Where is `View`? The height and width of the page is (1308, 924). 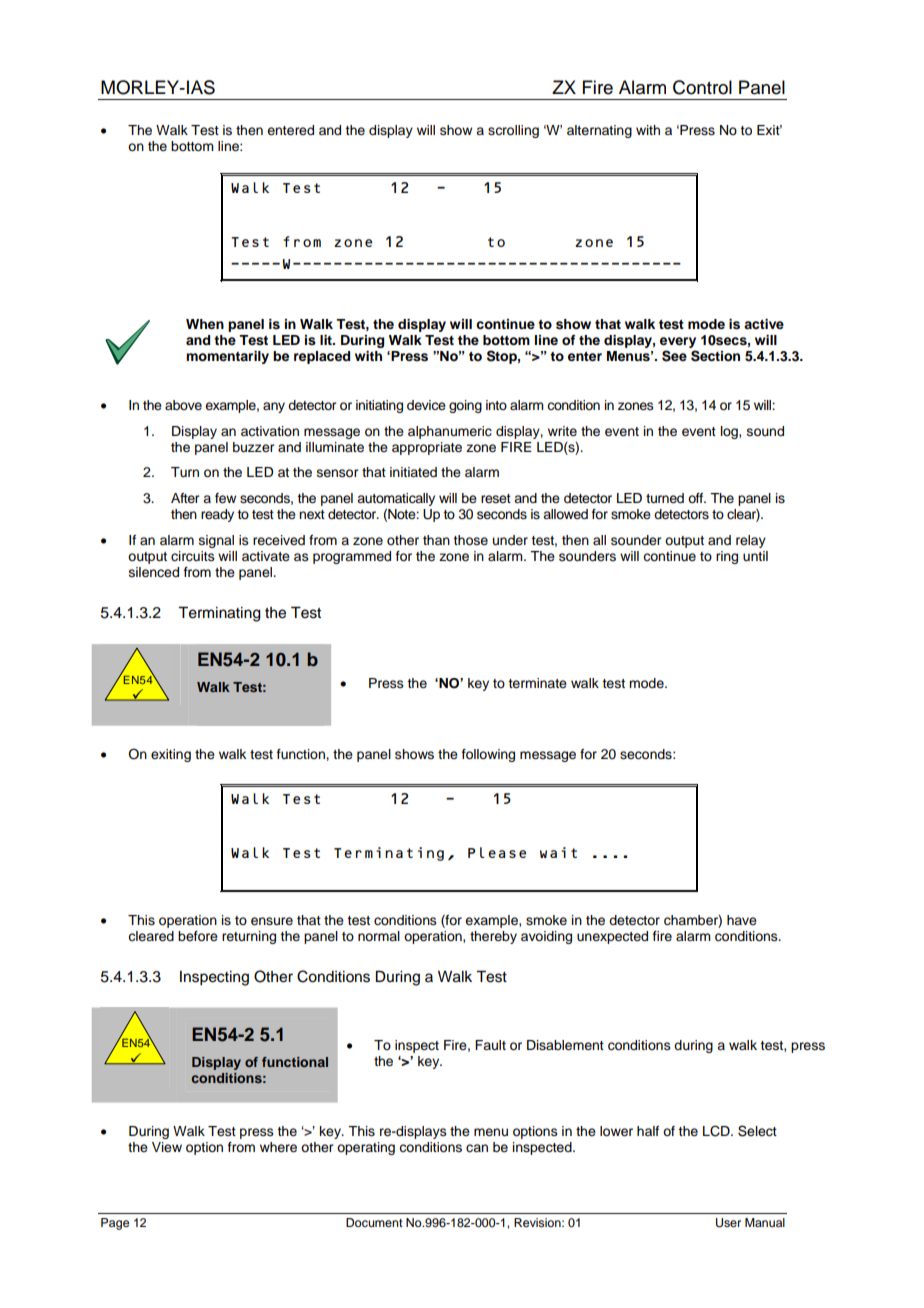
View is located at coordinates (167, 1147).
